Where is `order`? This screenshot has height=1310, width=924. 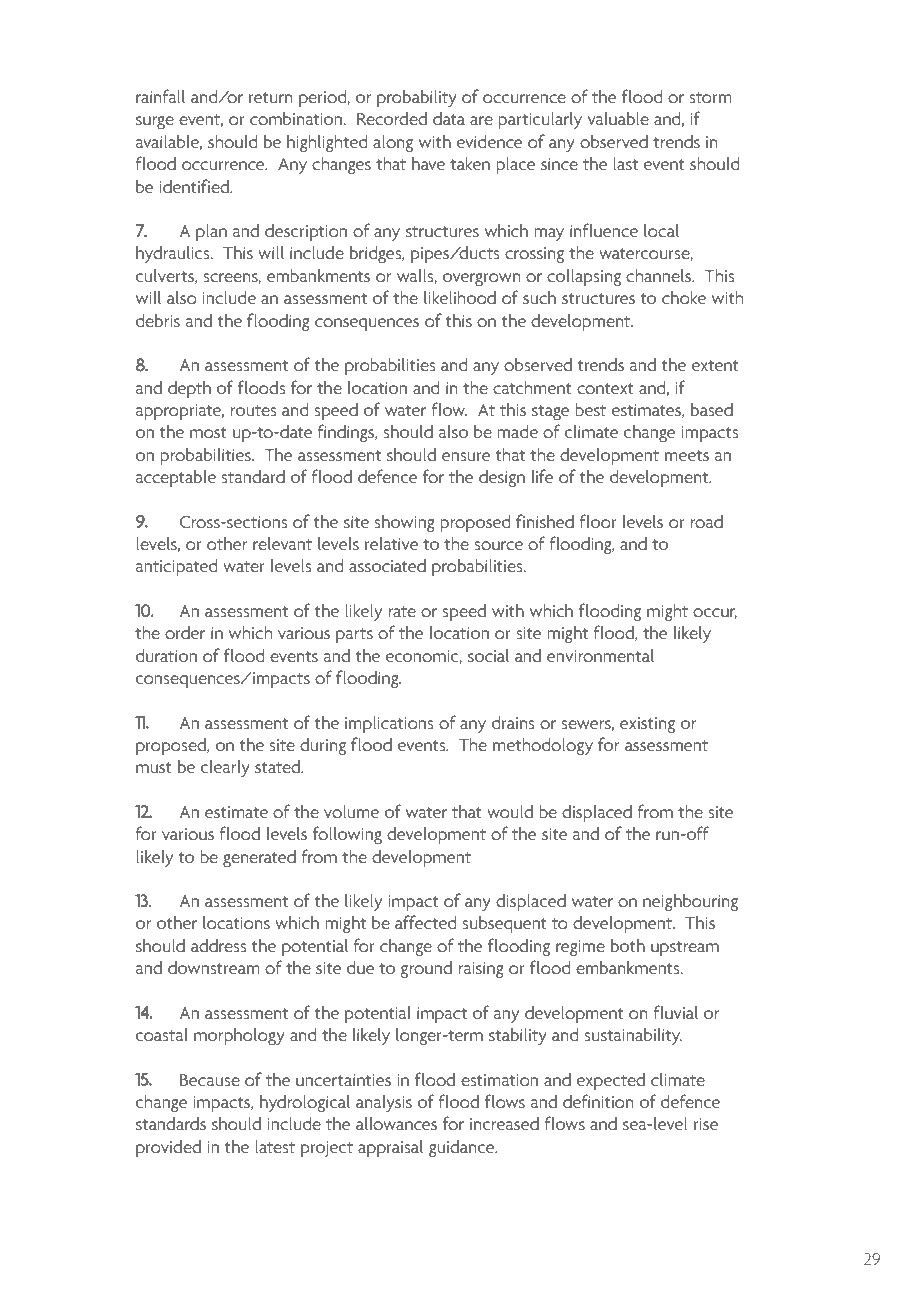
order is located at coordinates (185, 632).
